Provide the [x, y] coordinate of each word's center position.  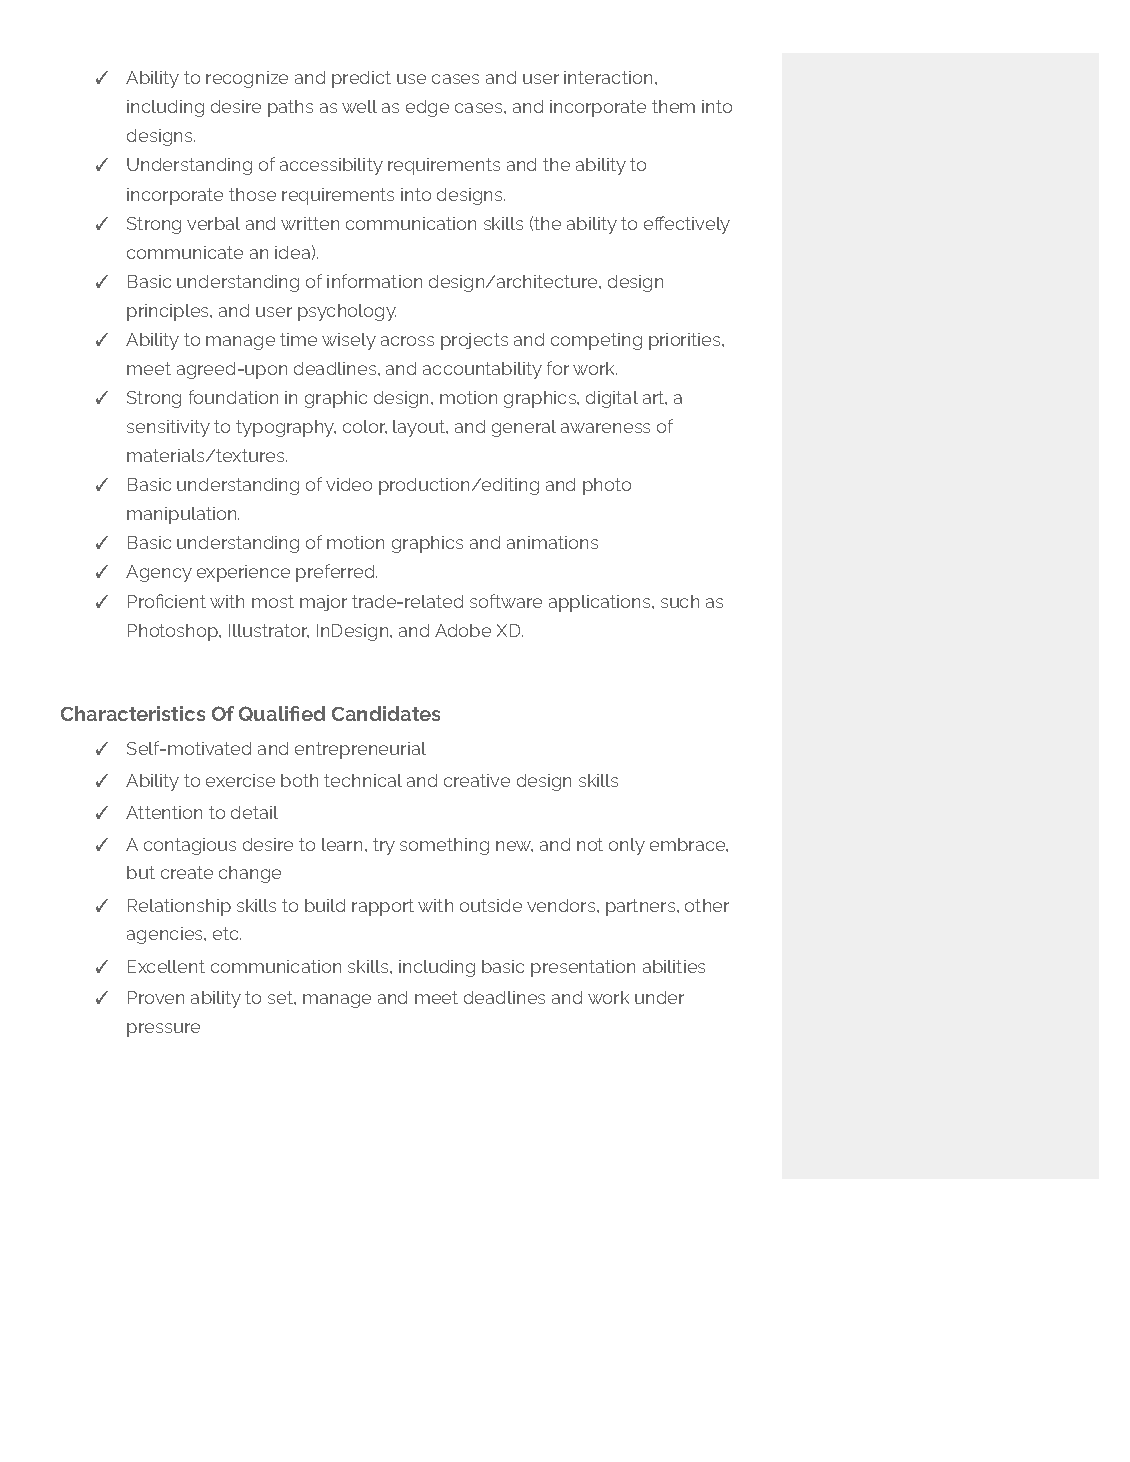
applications [601, 603]
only [627, 846]
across [407, 341]
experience [243, 573]
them [673, 106]
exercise [240, 780]
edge [427, 108]
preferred [336, 573]
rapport [383, 907]
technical [363, 780]
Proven [156, 997]
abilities [674, 966]
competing [596, 341]
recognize [247, 79]
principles [169, 312]
